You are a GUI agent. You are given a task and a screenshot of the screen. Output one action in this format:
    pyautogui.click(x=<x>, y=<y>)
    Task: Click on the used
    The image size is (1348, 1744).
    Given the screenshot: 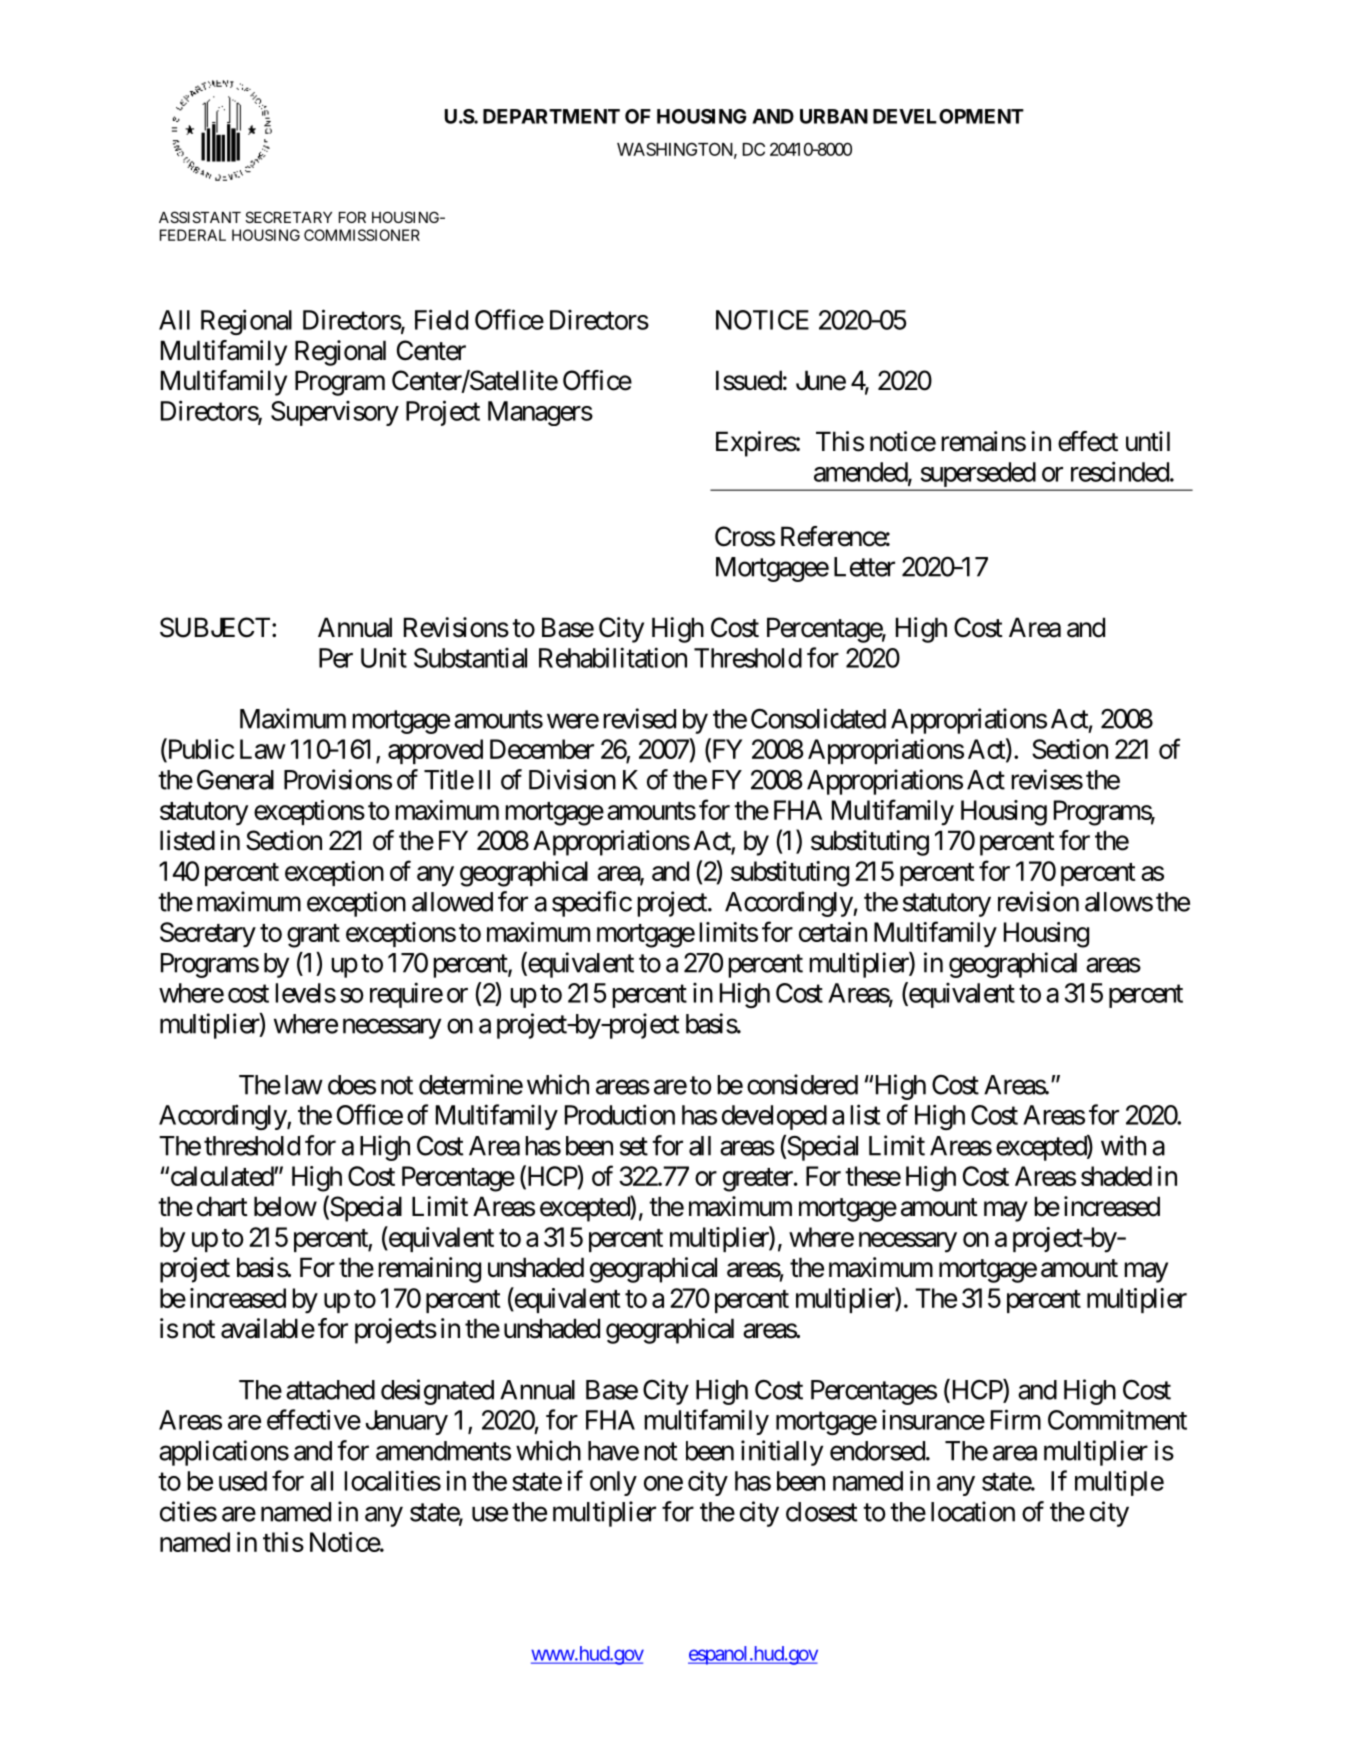 What is the action you would take?
    pyautogui.click(x=243, y=1481)
